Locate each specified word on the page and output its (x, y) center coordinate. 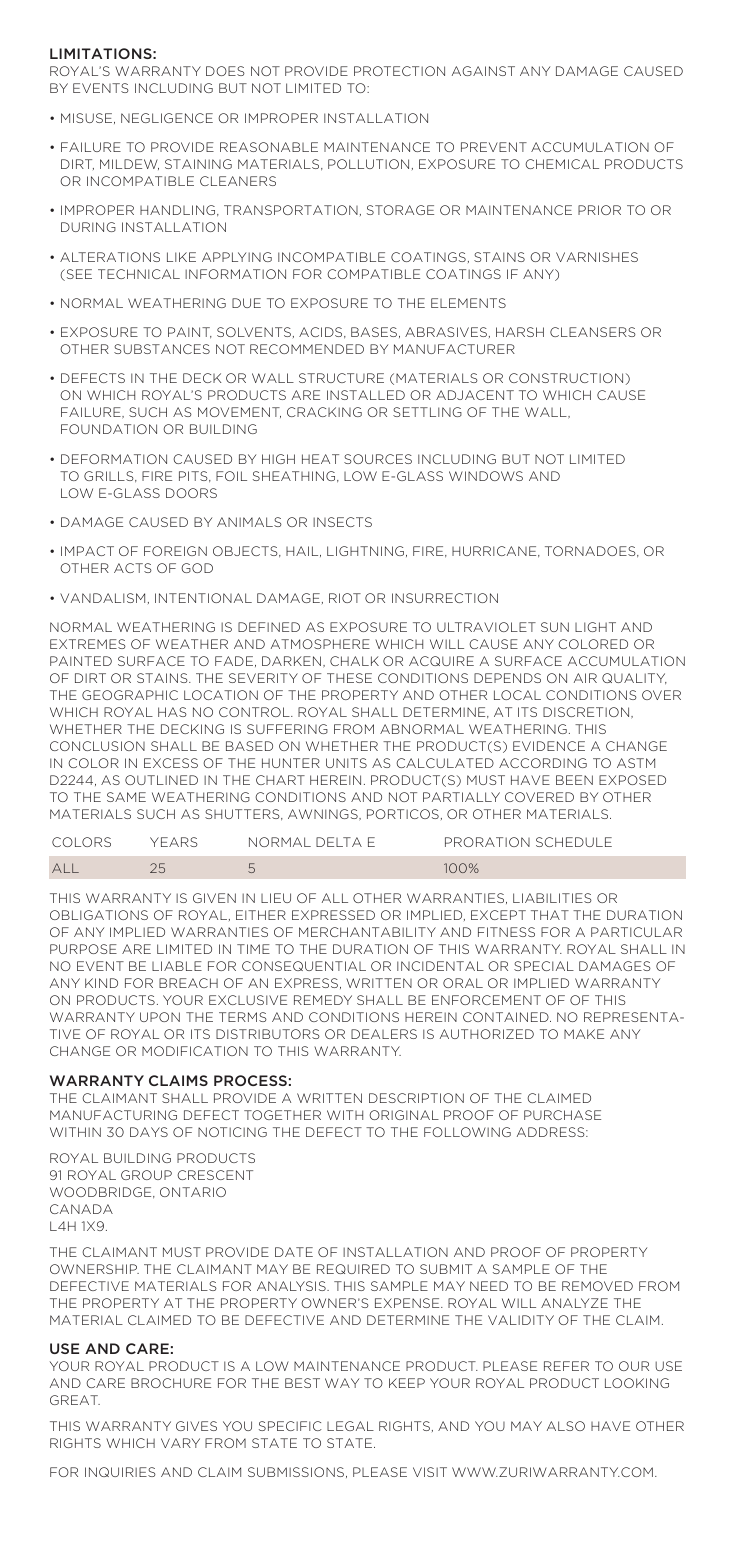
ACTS (133, 568)
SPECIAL (544, 966)
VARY (180, 1443)
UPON (160, 1017)
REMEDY (323, 1000)
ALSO (566, 1426)
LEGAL (350, 1426)
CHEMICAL (562, 164)
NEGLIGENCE (167, 118)
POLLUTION (368, 164)
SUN (555, 627)
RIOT (345, 598)
